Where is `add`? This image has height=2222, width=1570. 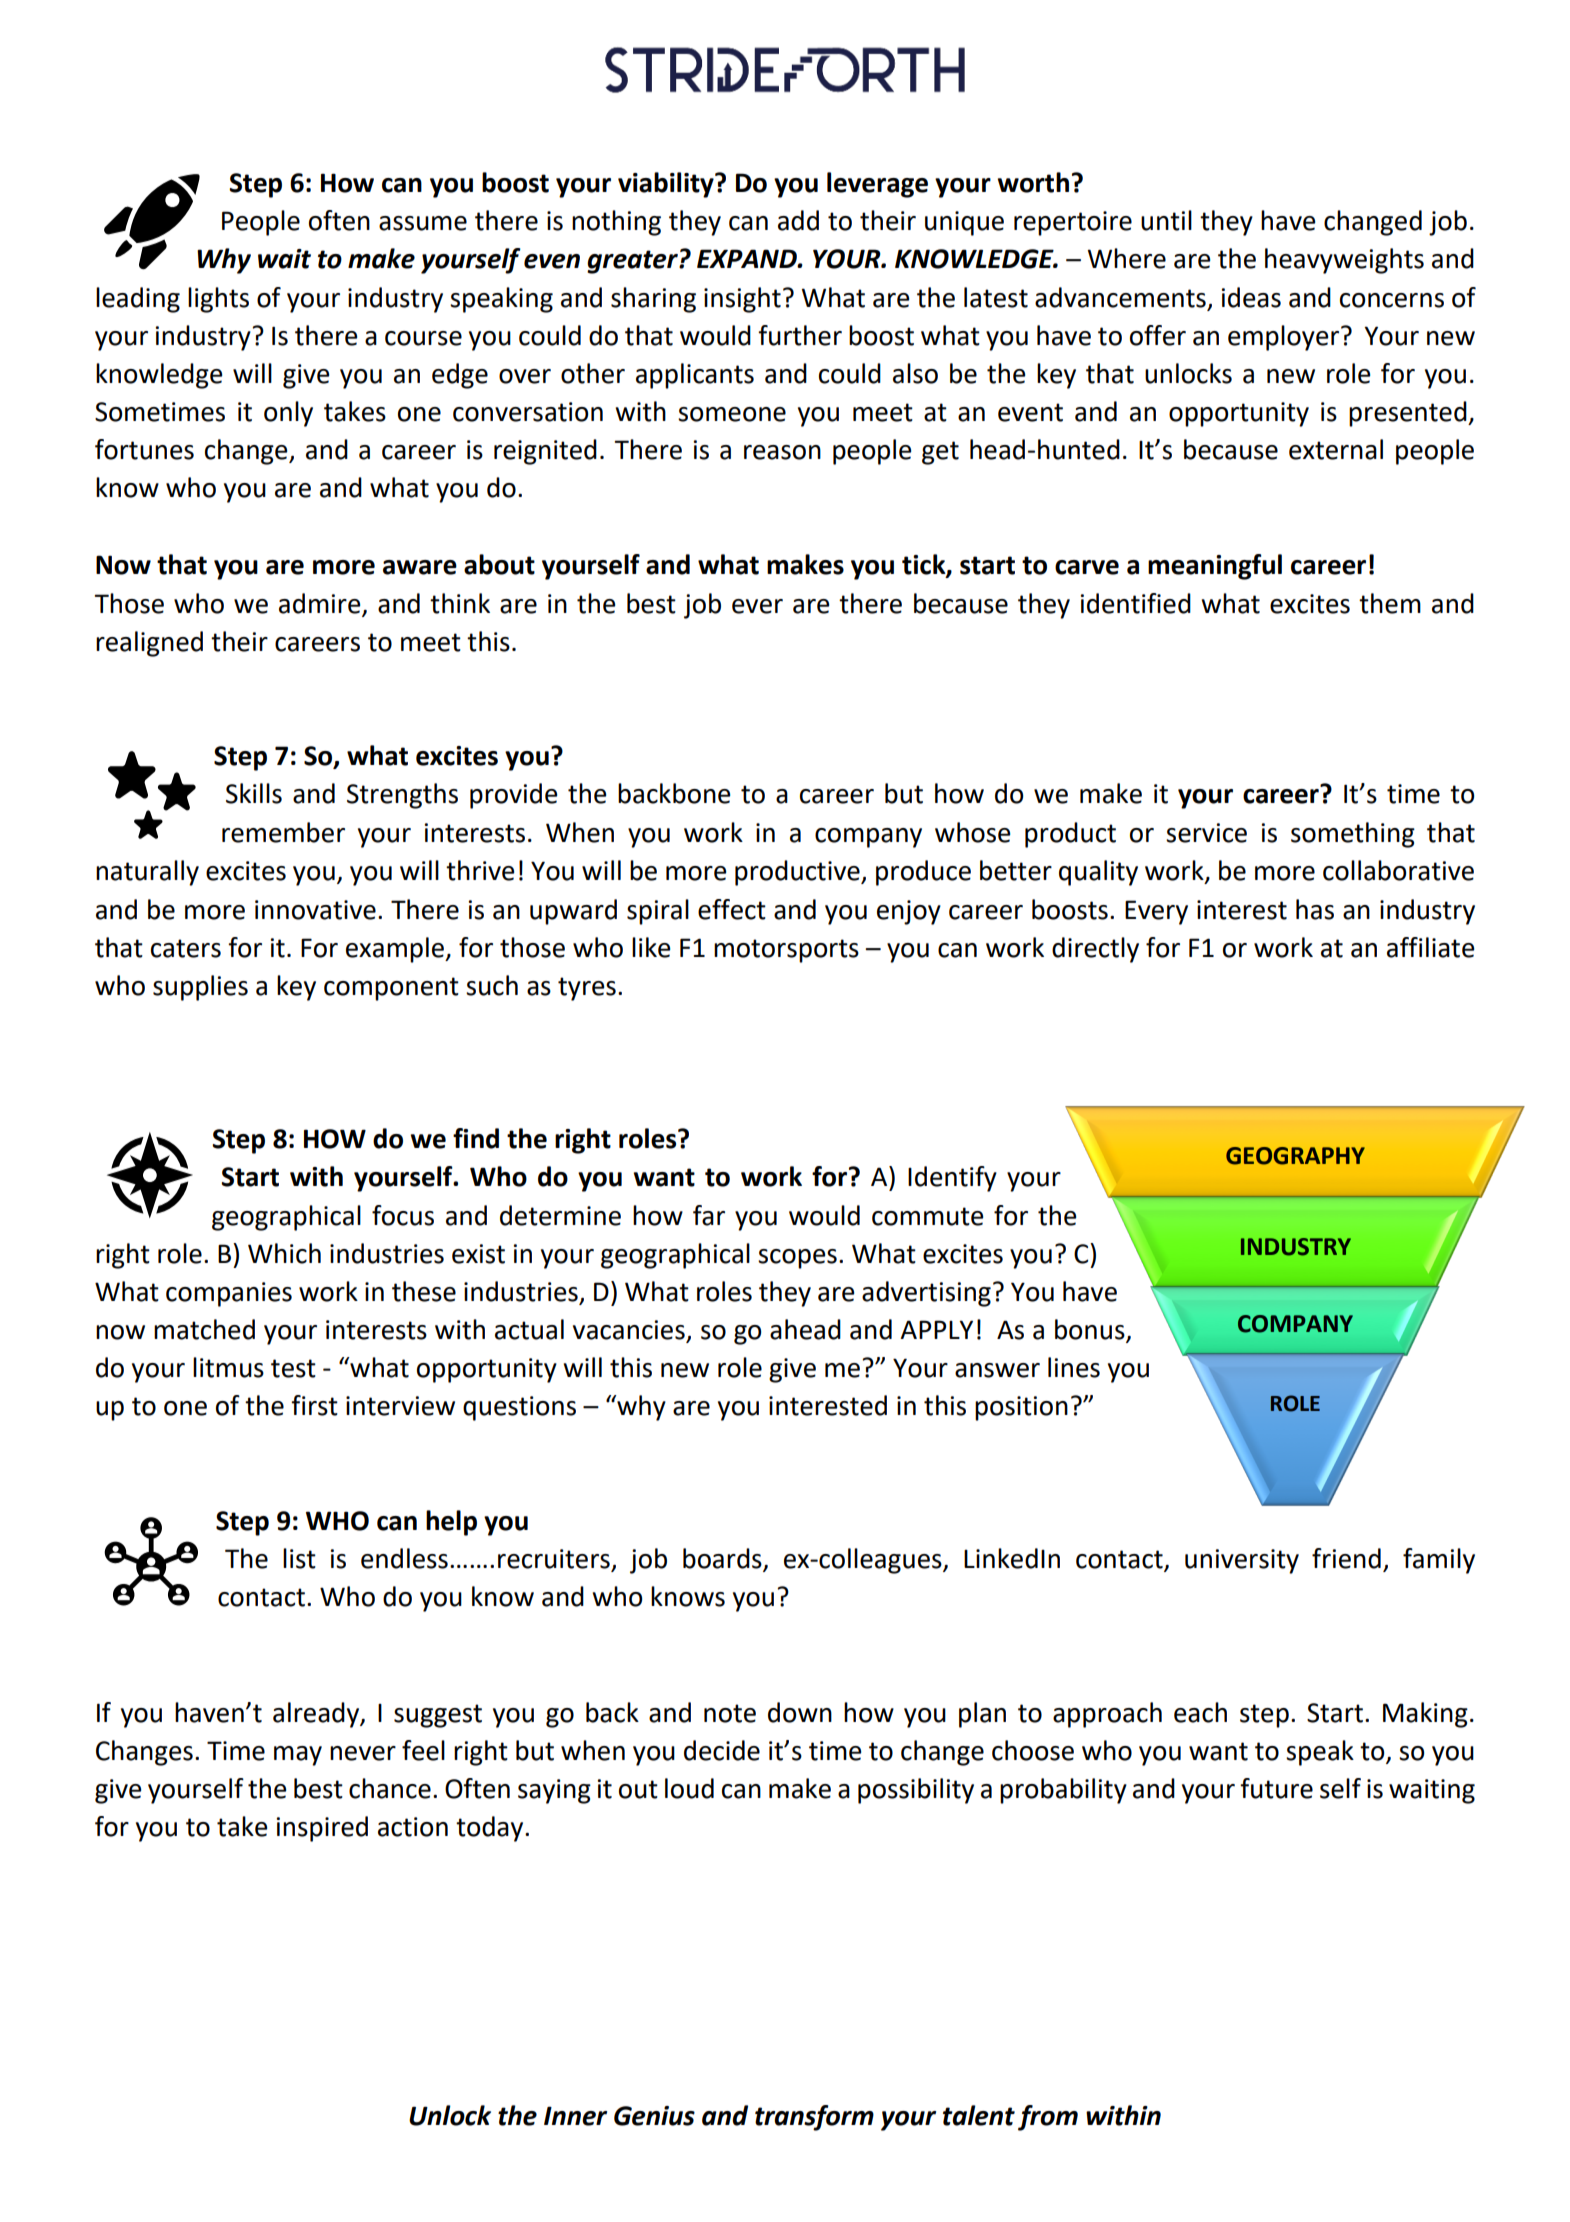
add is located at coordinates (798, 220).
